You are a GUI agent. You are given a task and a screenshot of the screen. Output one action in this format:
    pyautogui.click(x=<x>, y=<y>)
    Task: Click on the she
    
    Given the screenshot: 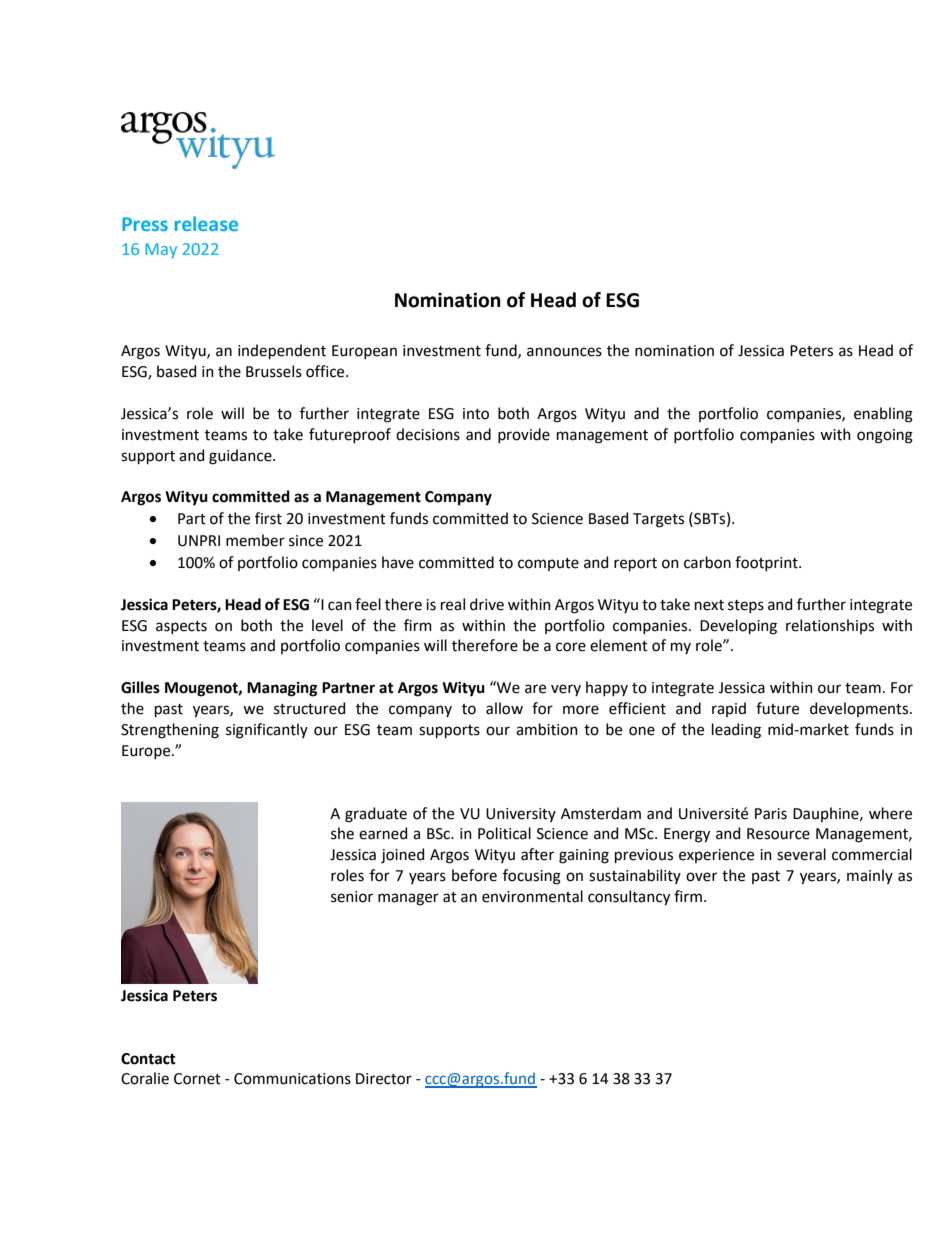 What is the action you would take?
    pyautogui.click(x=342, y=833)
